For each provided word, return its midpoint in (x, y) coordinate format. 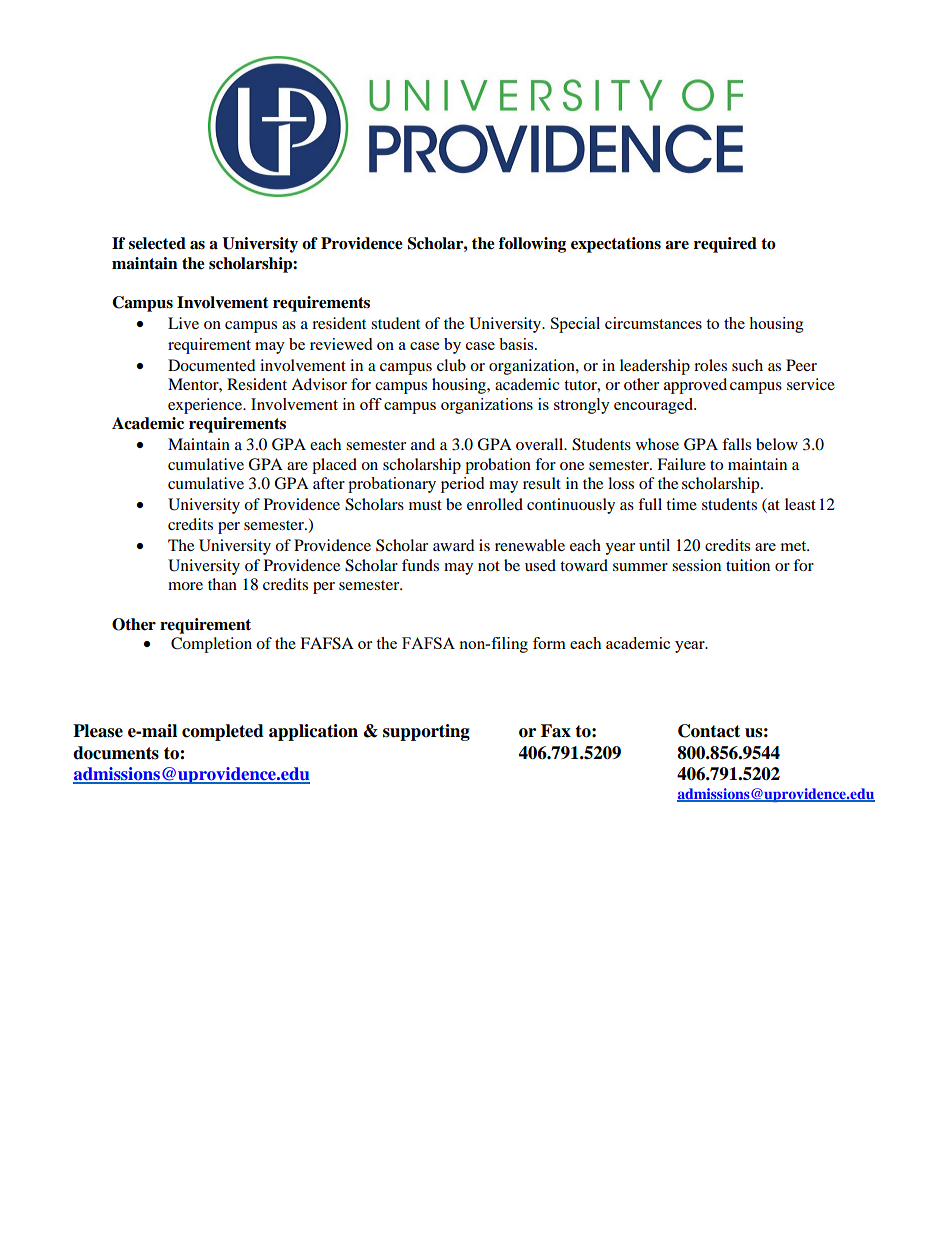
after (329, 483)
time (681, 504)
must (425, 505)
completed (223, 732)
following (532, 245)
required (725, 245)
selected (157, 243)
